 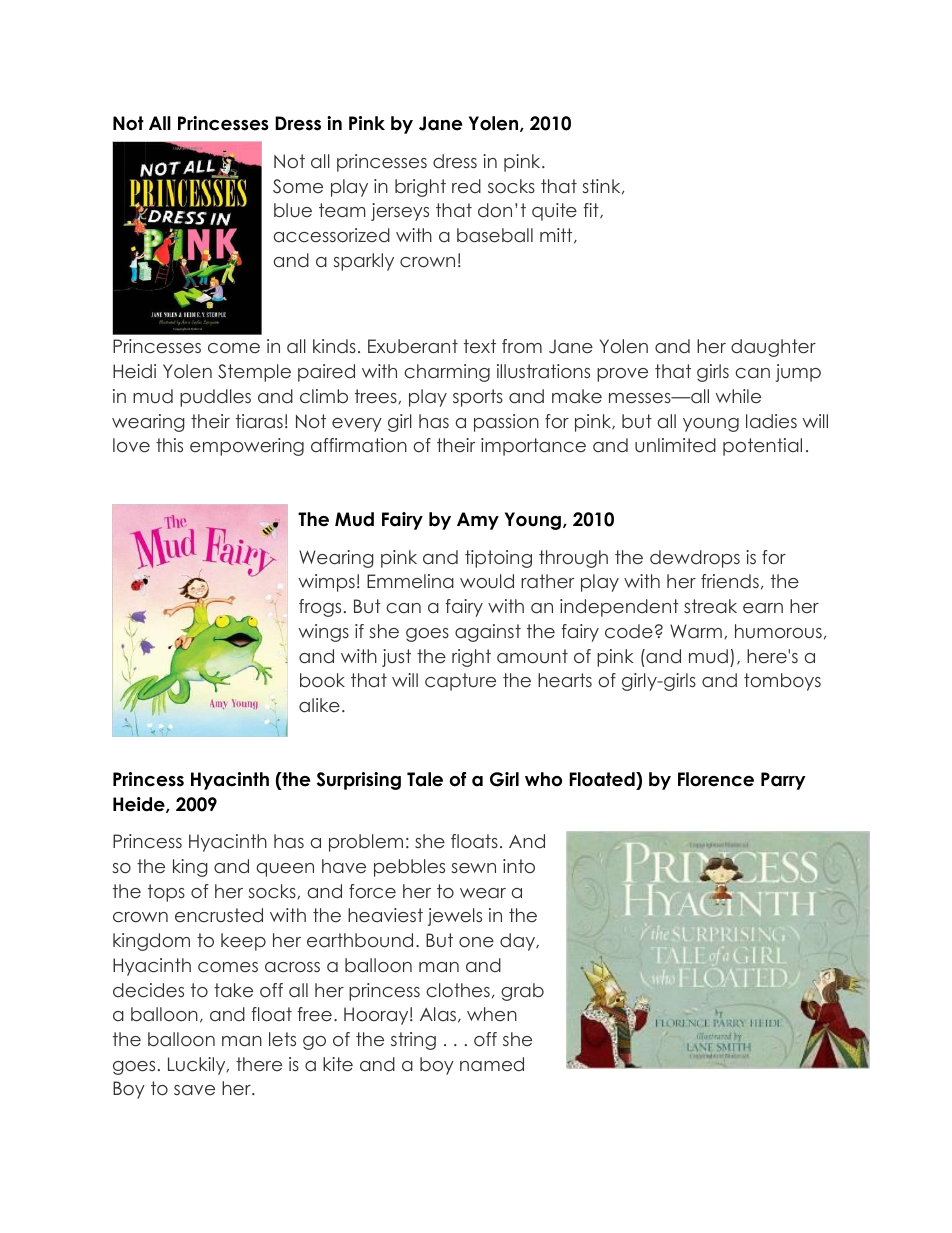 I want to click on named, so click(x=492, y=1064).
